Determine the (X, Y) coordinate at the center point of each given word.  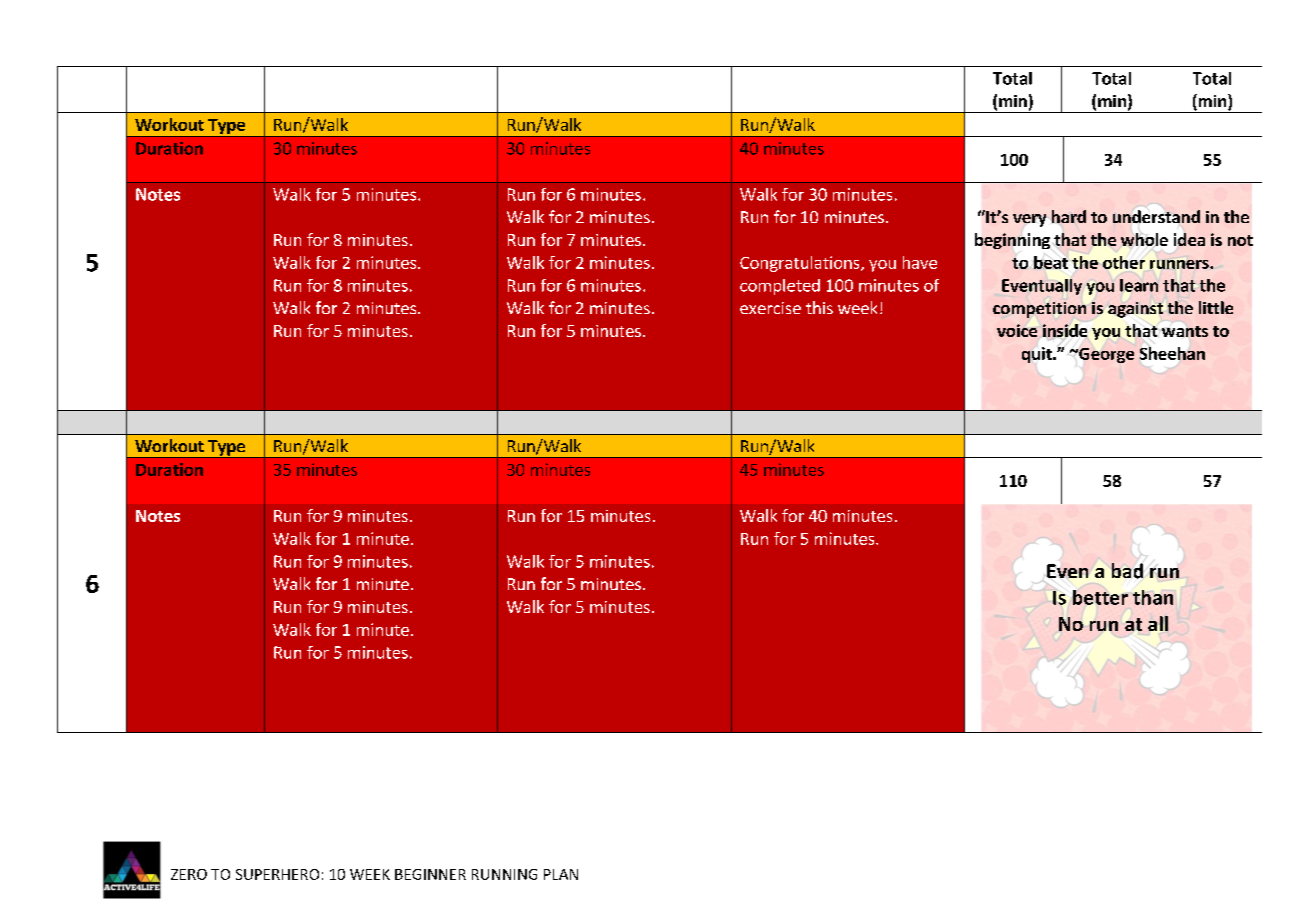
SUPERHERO (277, 874)
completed (780, 287)
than (1153, 597)
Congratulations (801, 264)
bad (1127, 571)
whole (1143, 241)
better (1100, 597)
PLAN (561, 874)
